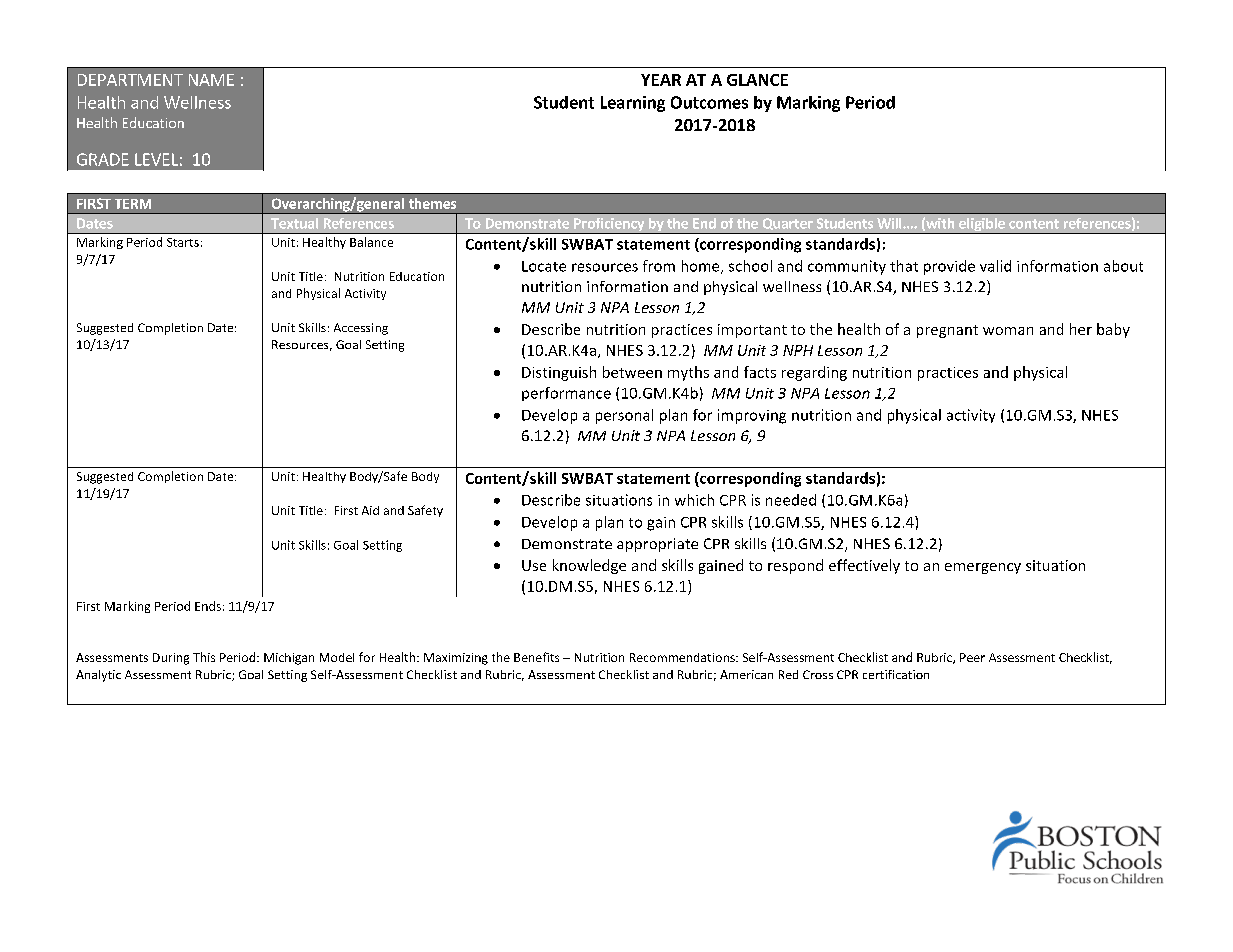 This document has width=1233, height=952. I want to click on Recommendations, so click(683, 657).
